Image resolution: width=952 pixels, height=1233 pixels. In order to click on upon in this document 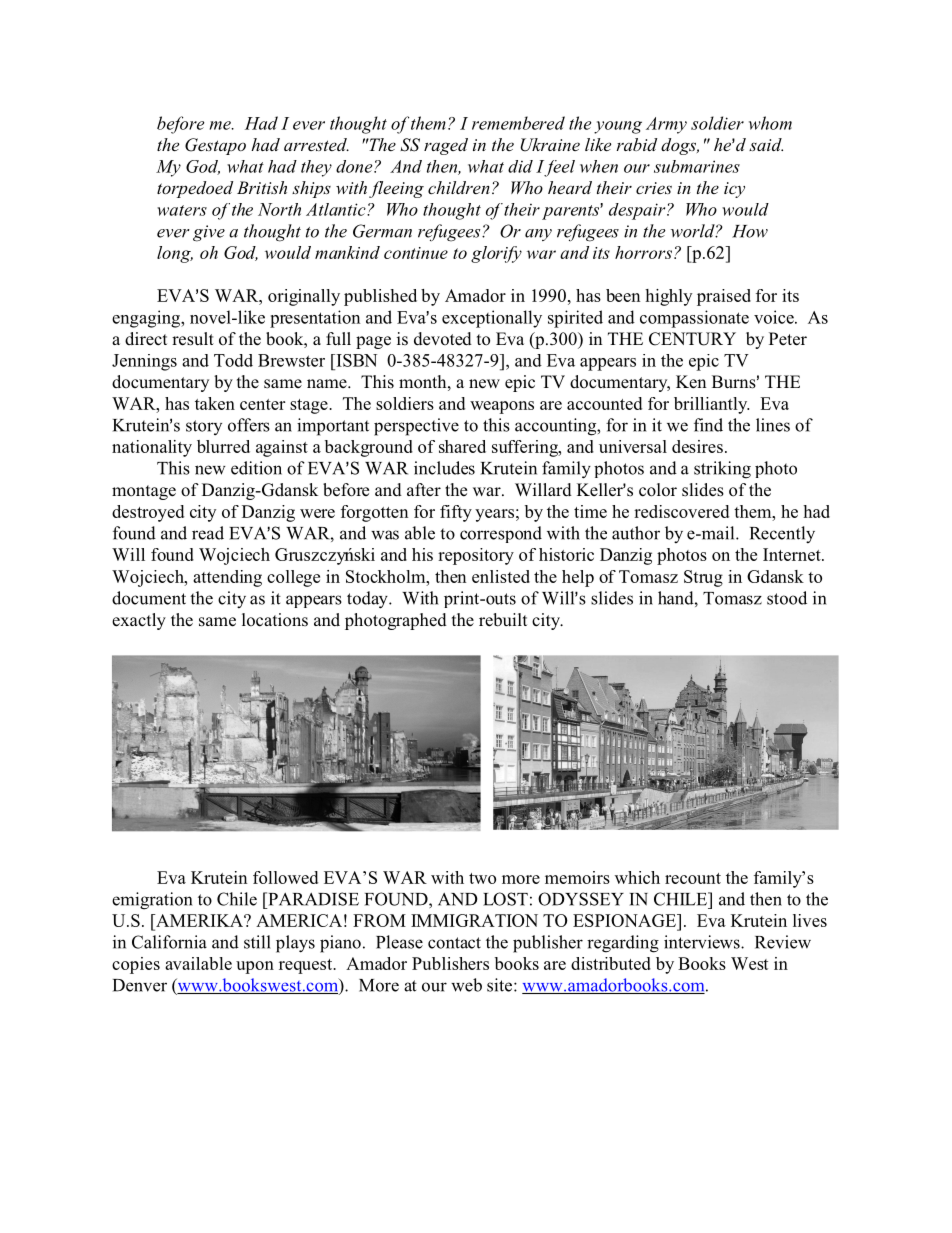, I will do `click(255, 967)`.
